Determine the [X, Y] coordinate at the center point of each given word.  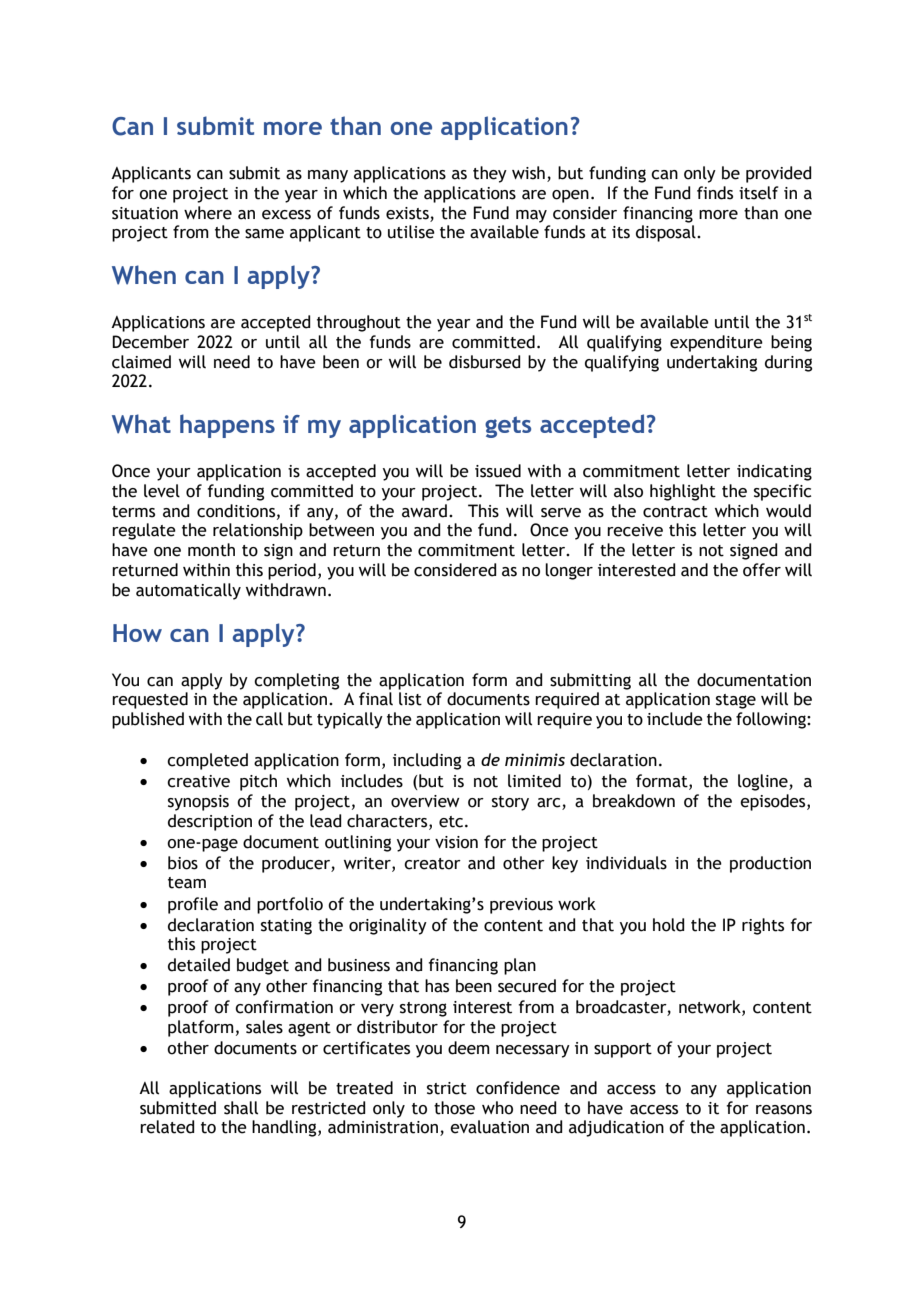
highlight [683, 492]
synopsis [198, 803]
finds [715, 193]
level [162, 491]
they [490, 174]
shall [241, 1108]
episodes [774, 802]
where [208, 213]
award [426, 511]
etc [452, 822]
